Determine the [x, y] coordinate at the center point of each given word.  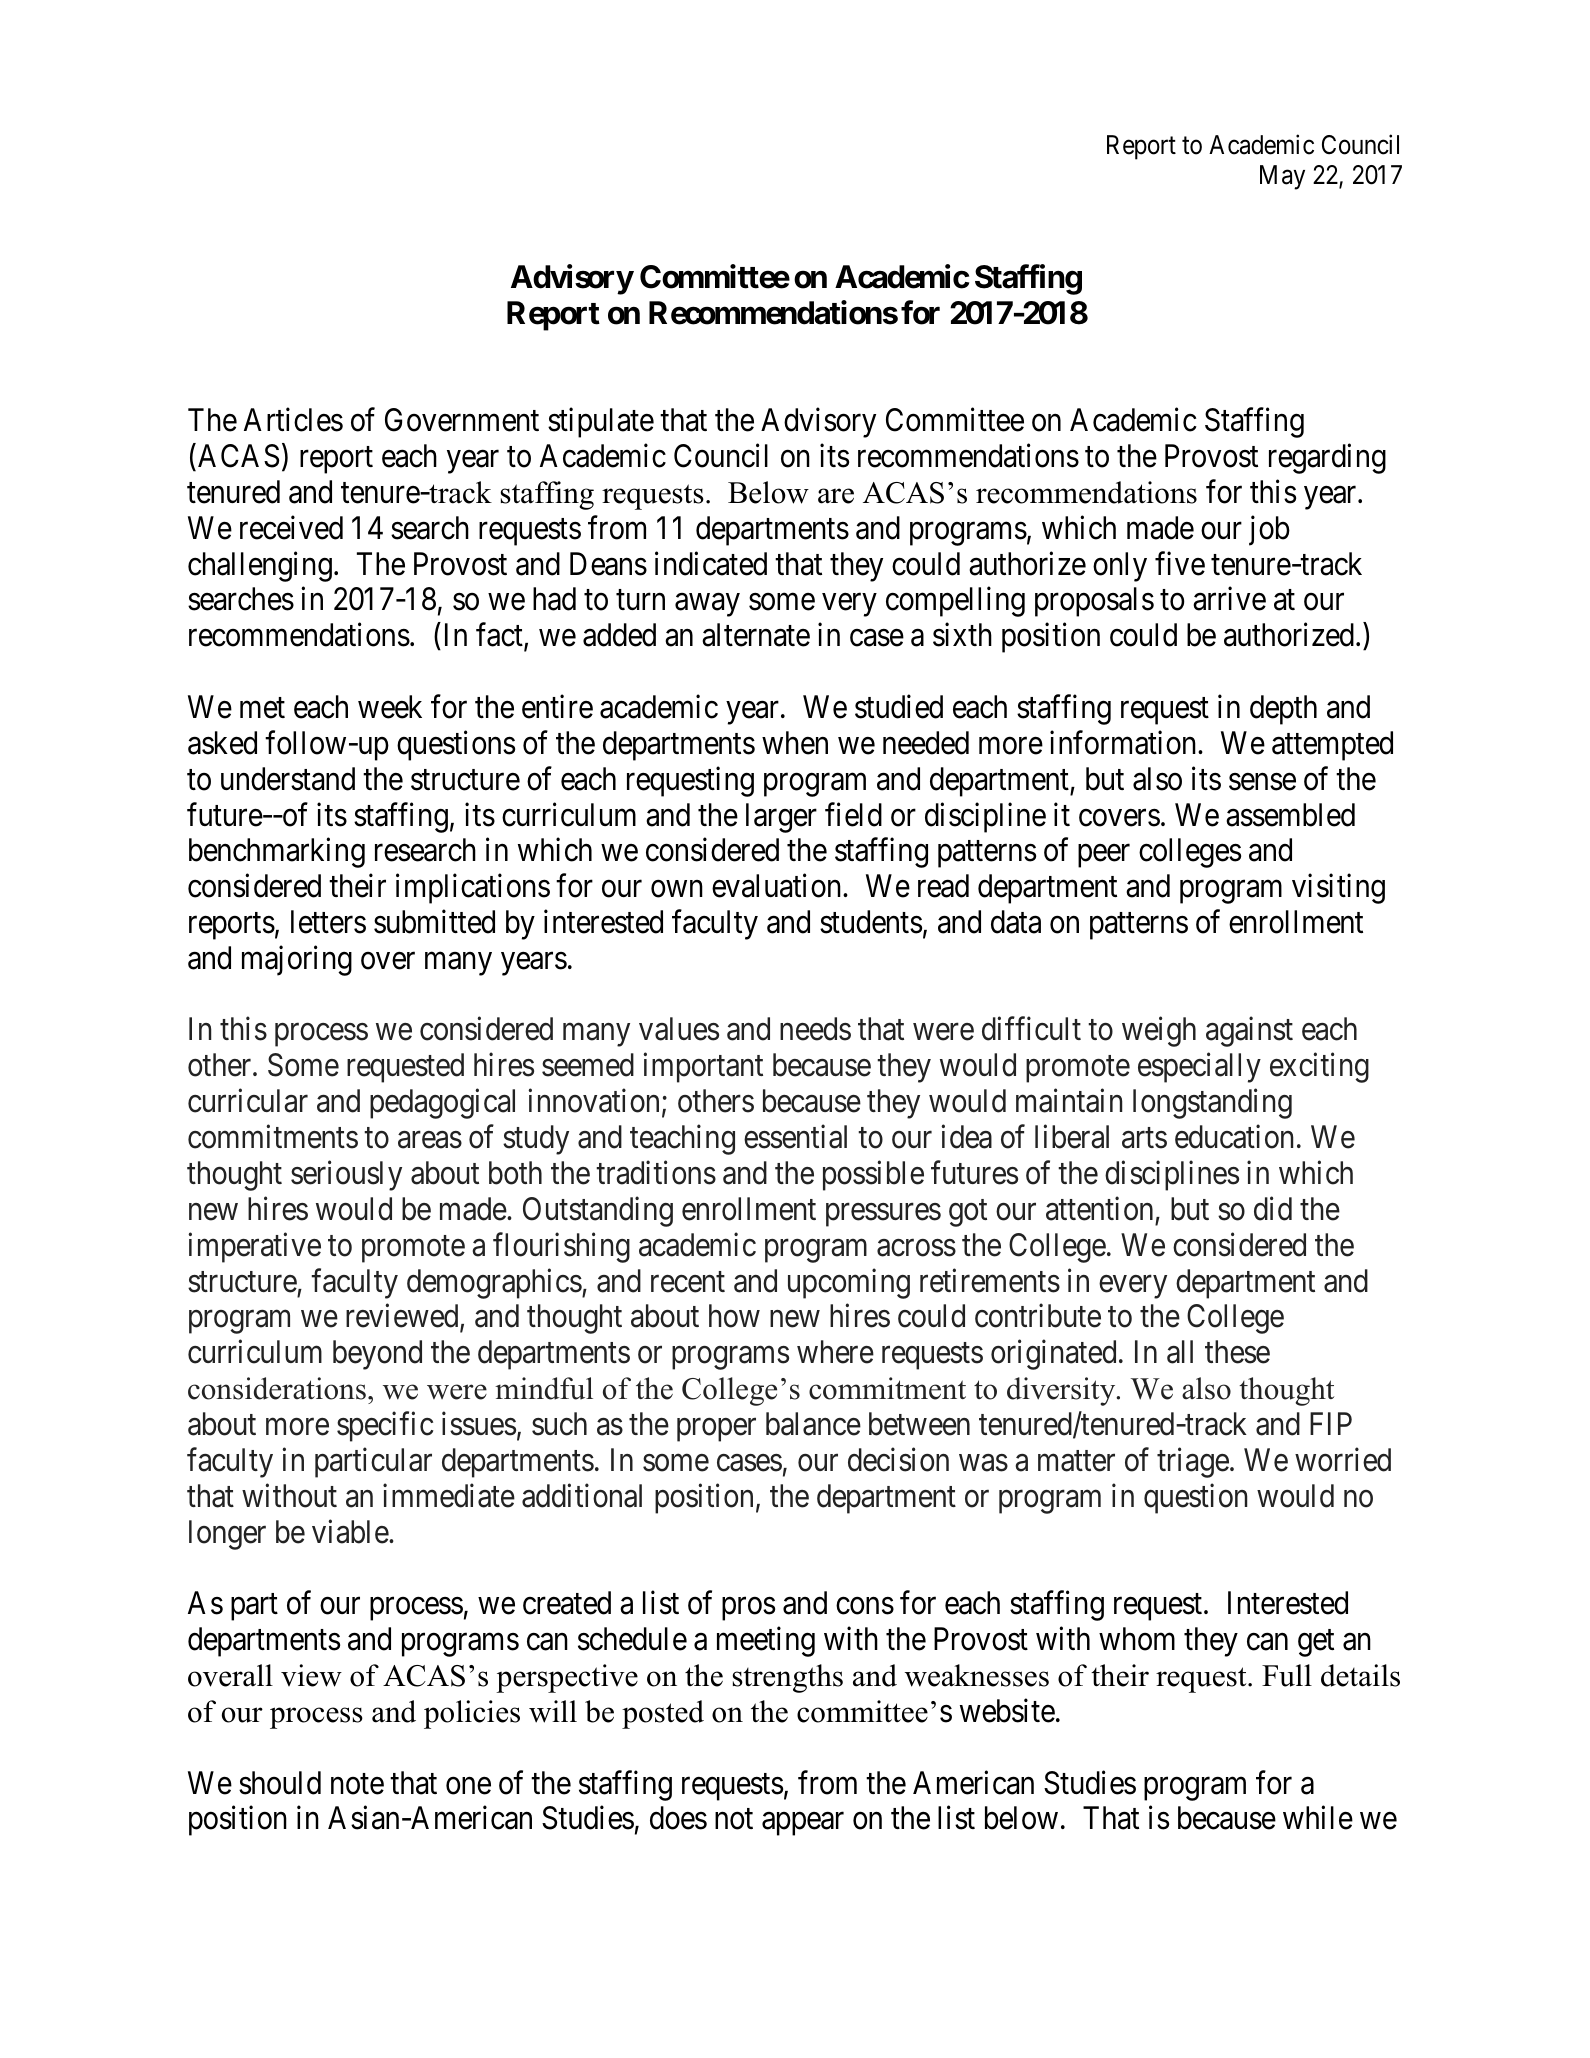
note [357, 1784]
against [1249, 1032]
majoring [297, 960]
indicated [711, 563]
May [1282, 177]
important [703, 1068]
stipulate [601, 423]
